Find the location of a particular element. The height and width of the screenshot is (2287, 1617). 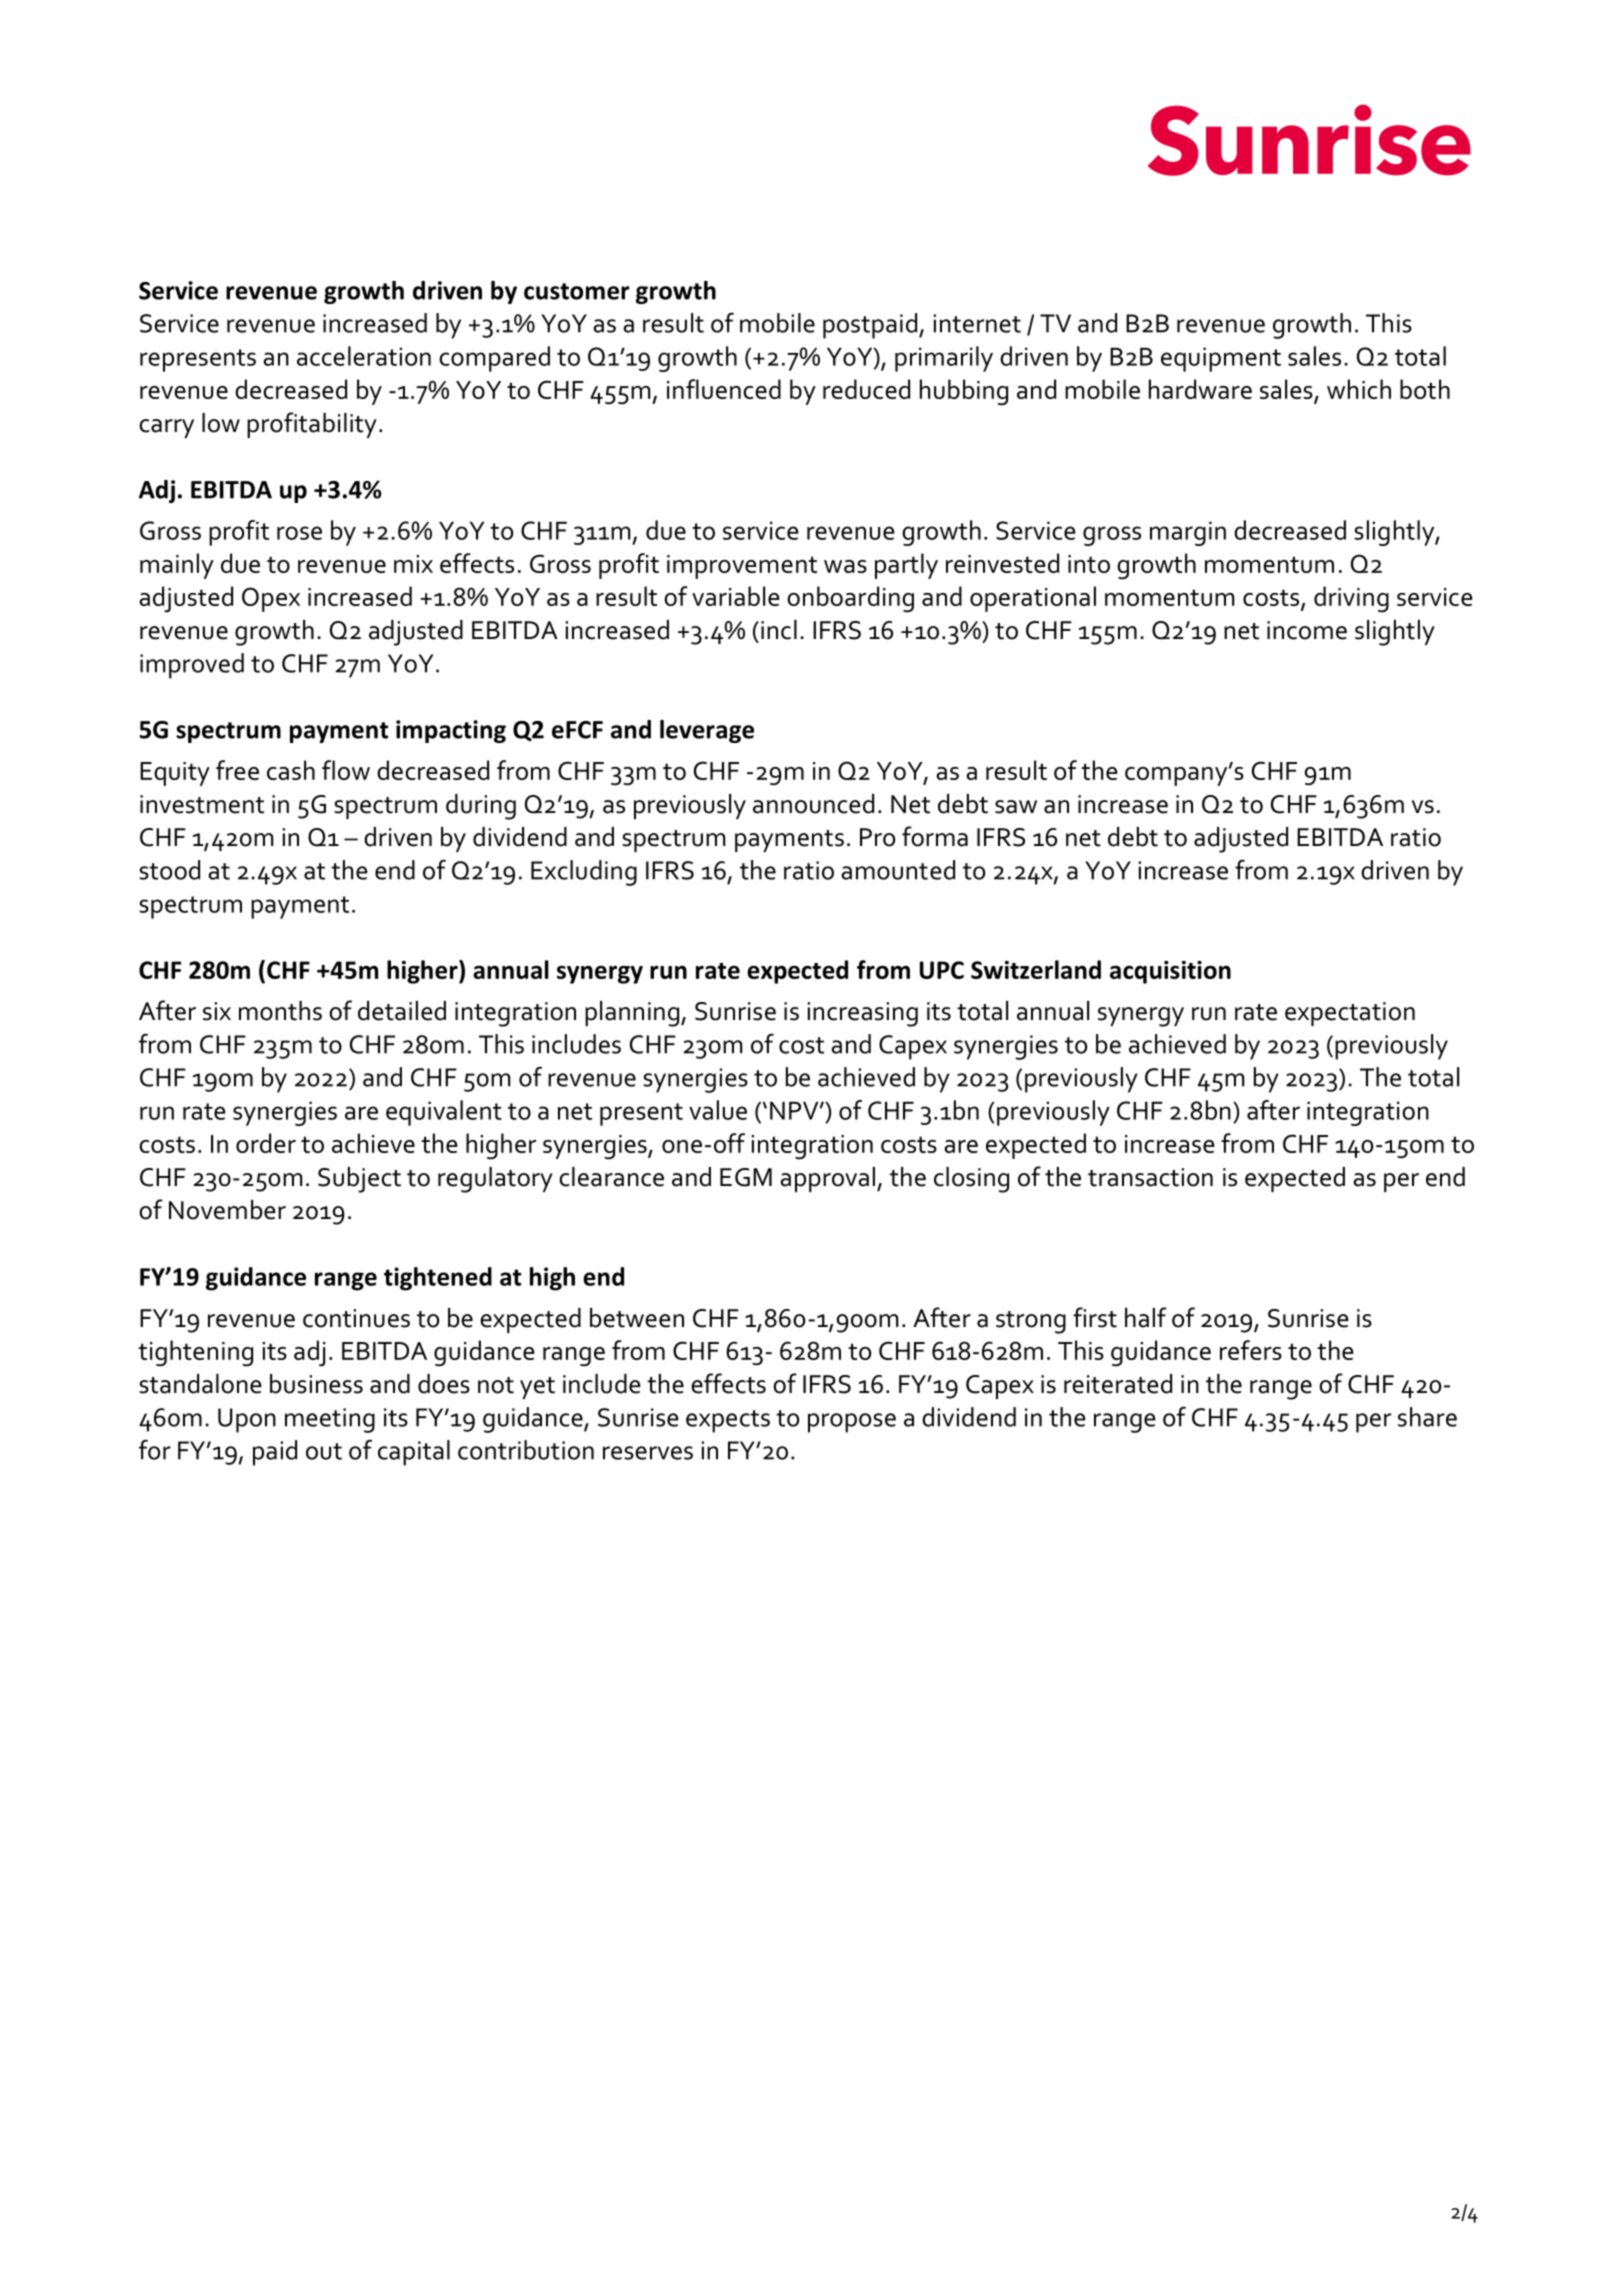

propose is located at coordinates (852, 1423).
